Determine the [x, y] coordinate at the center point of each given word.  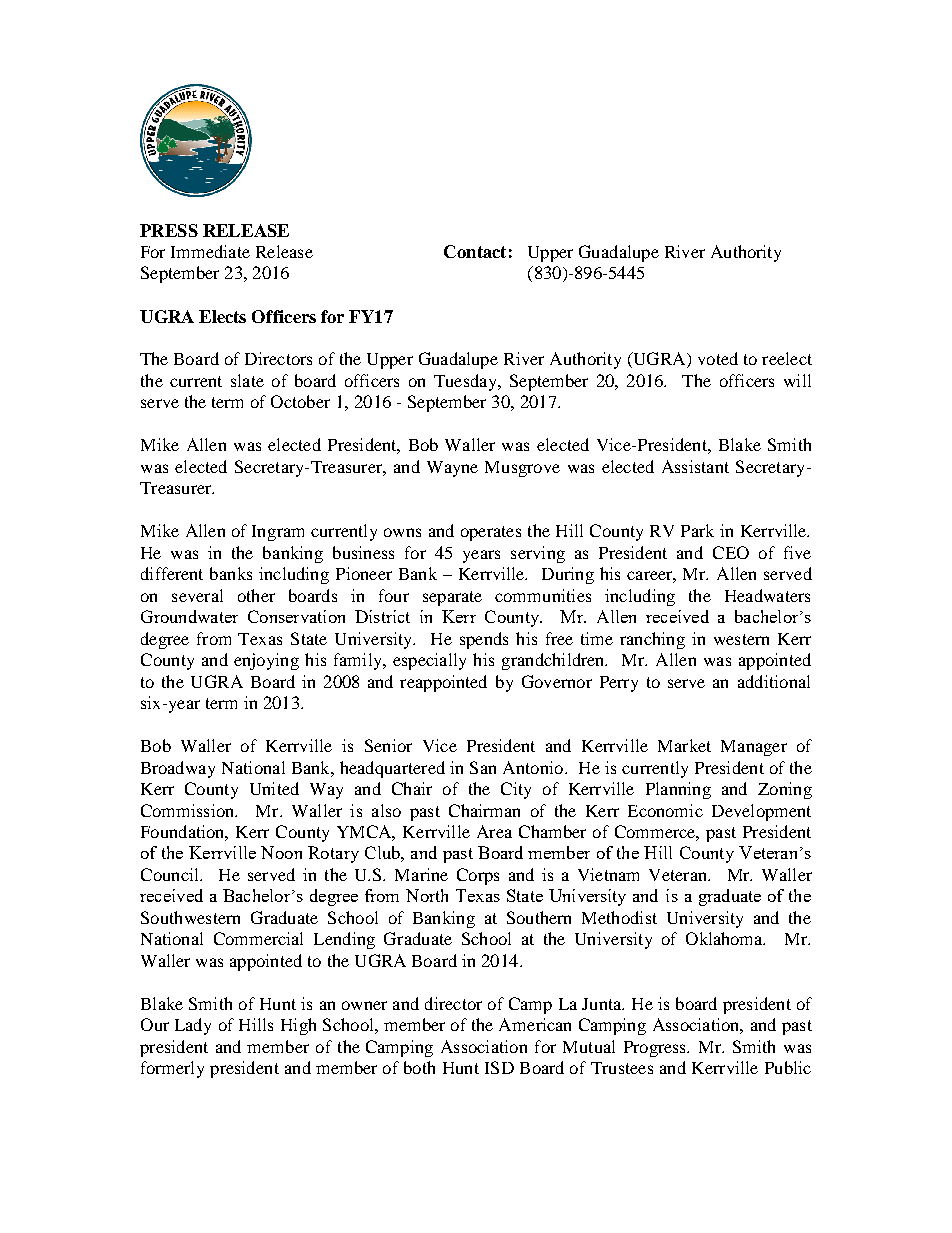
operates [491, 533]
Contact [475, 251]
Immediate [210, 251]
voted [718, 358]
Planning [678, 790]
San [483, 767]
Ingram [278, 533]
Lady [193, 1026]
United [274, 788]
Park [697, 530]
